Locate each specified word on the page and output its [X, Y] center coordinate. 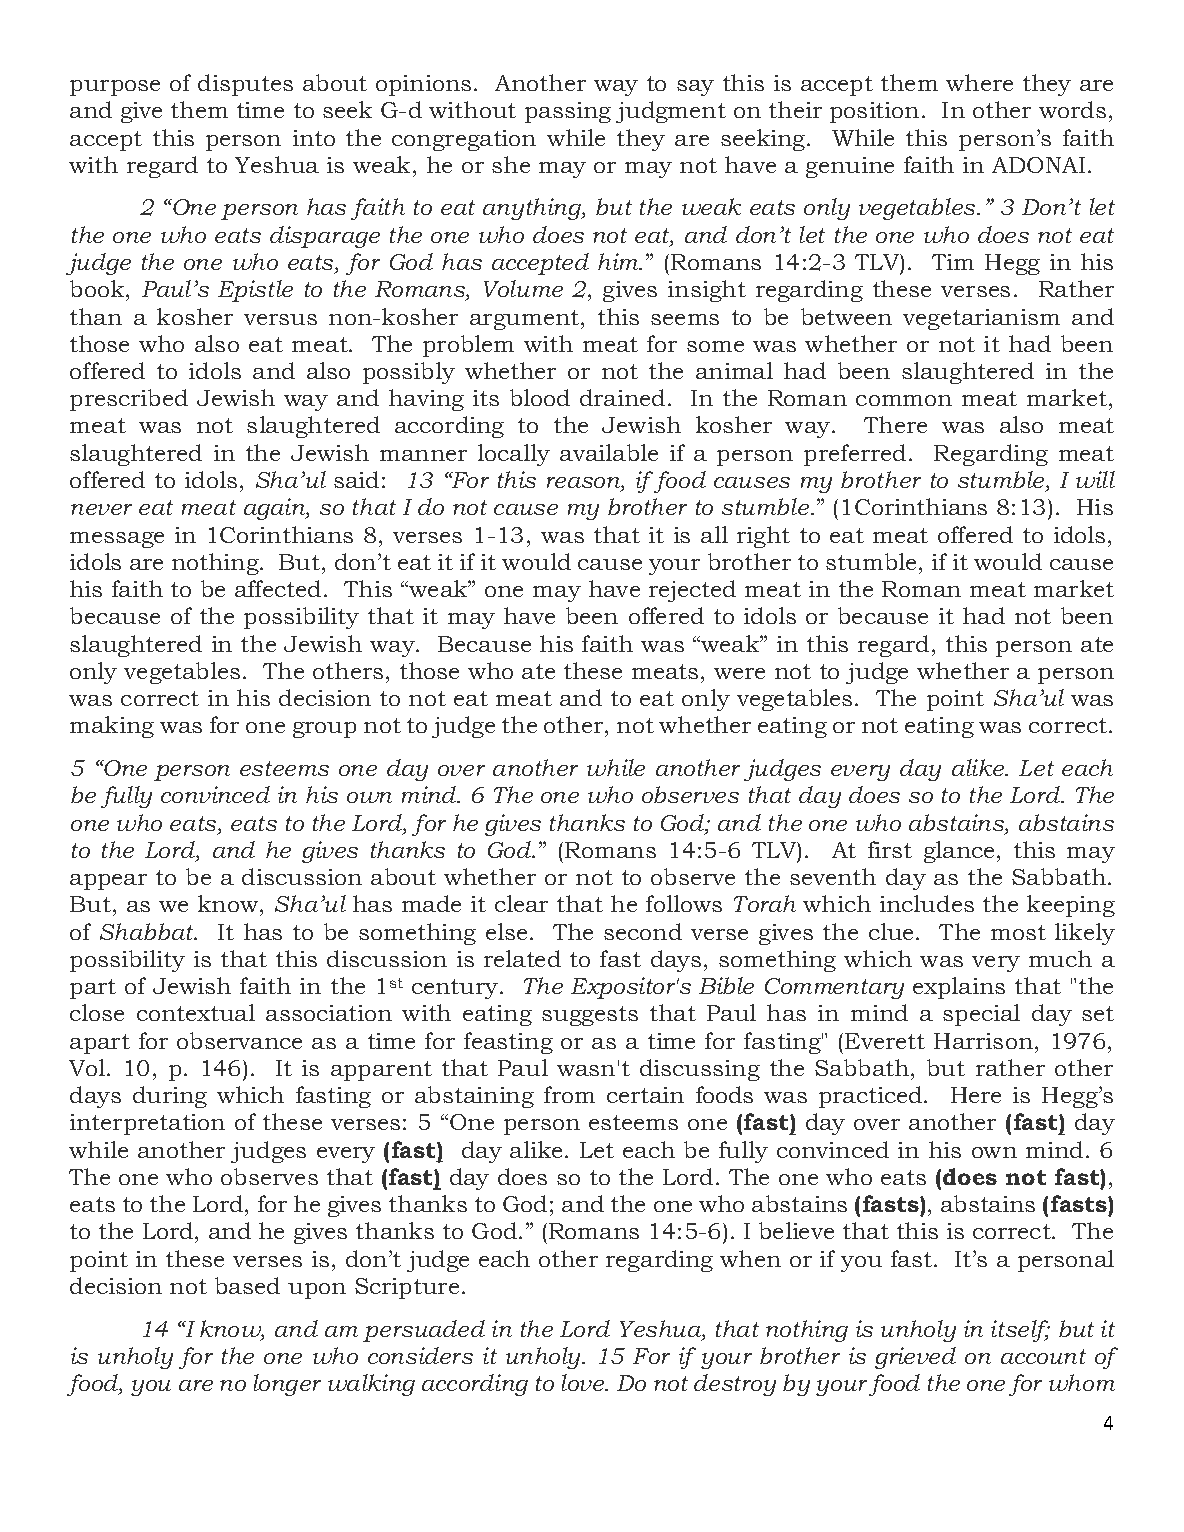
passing [568, 112]
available [609, 452]
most [1018, 932]
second [643, 931]
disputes [245, 85]
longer [287, 1385]
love [584, 1382]
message [117, 540]
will [1095, 479]
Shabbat [148, 931]
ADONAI [1038, 165]
